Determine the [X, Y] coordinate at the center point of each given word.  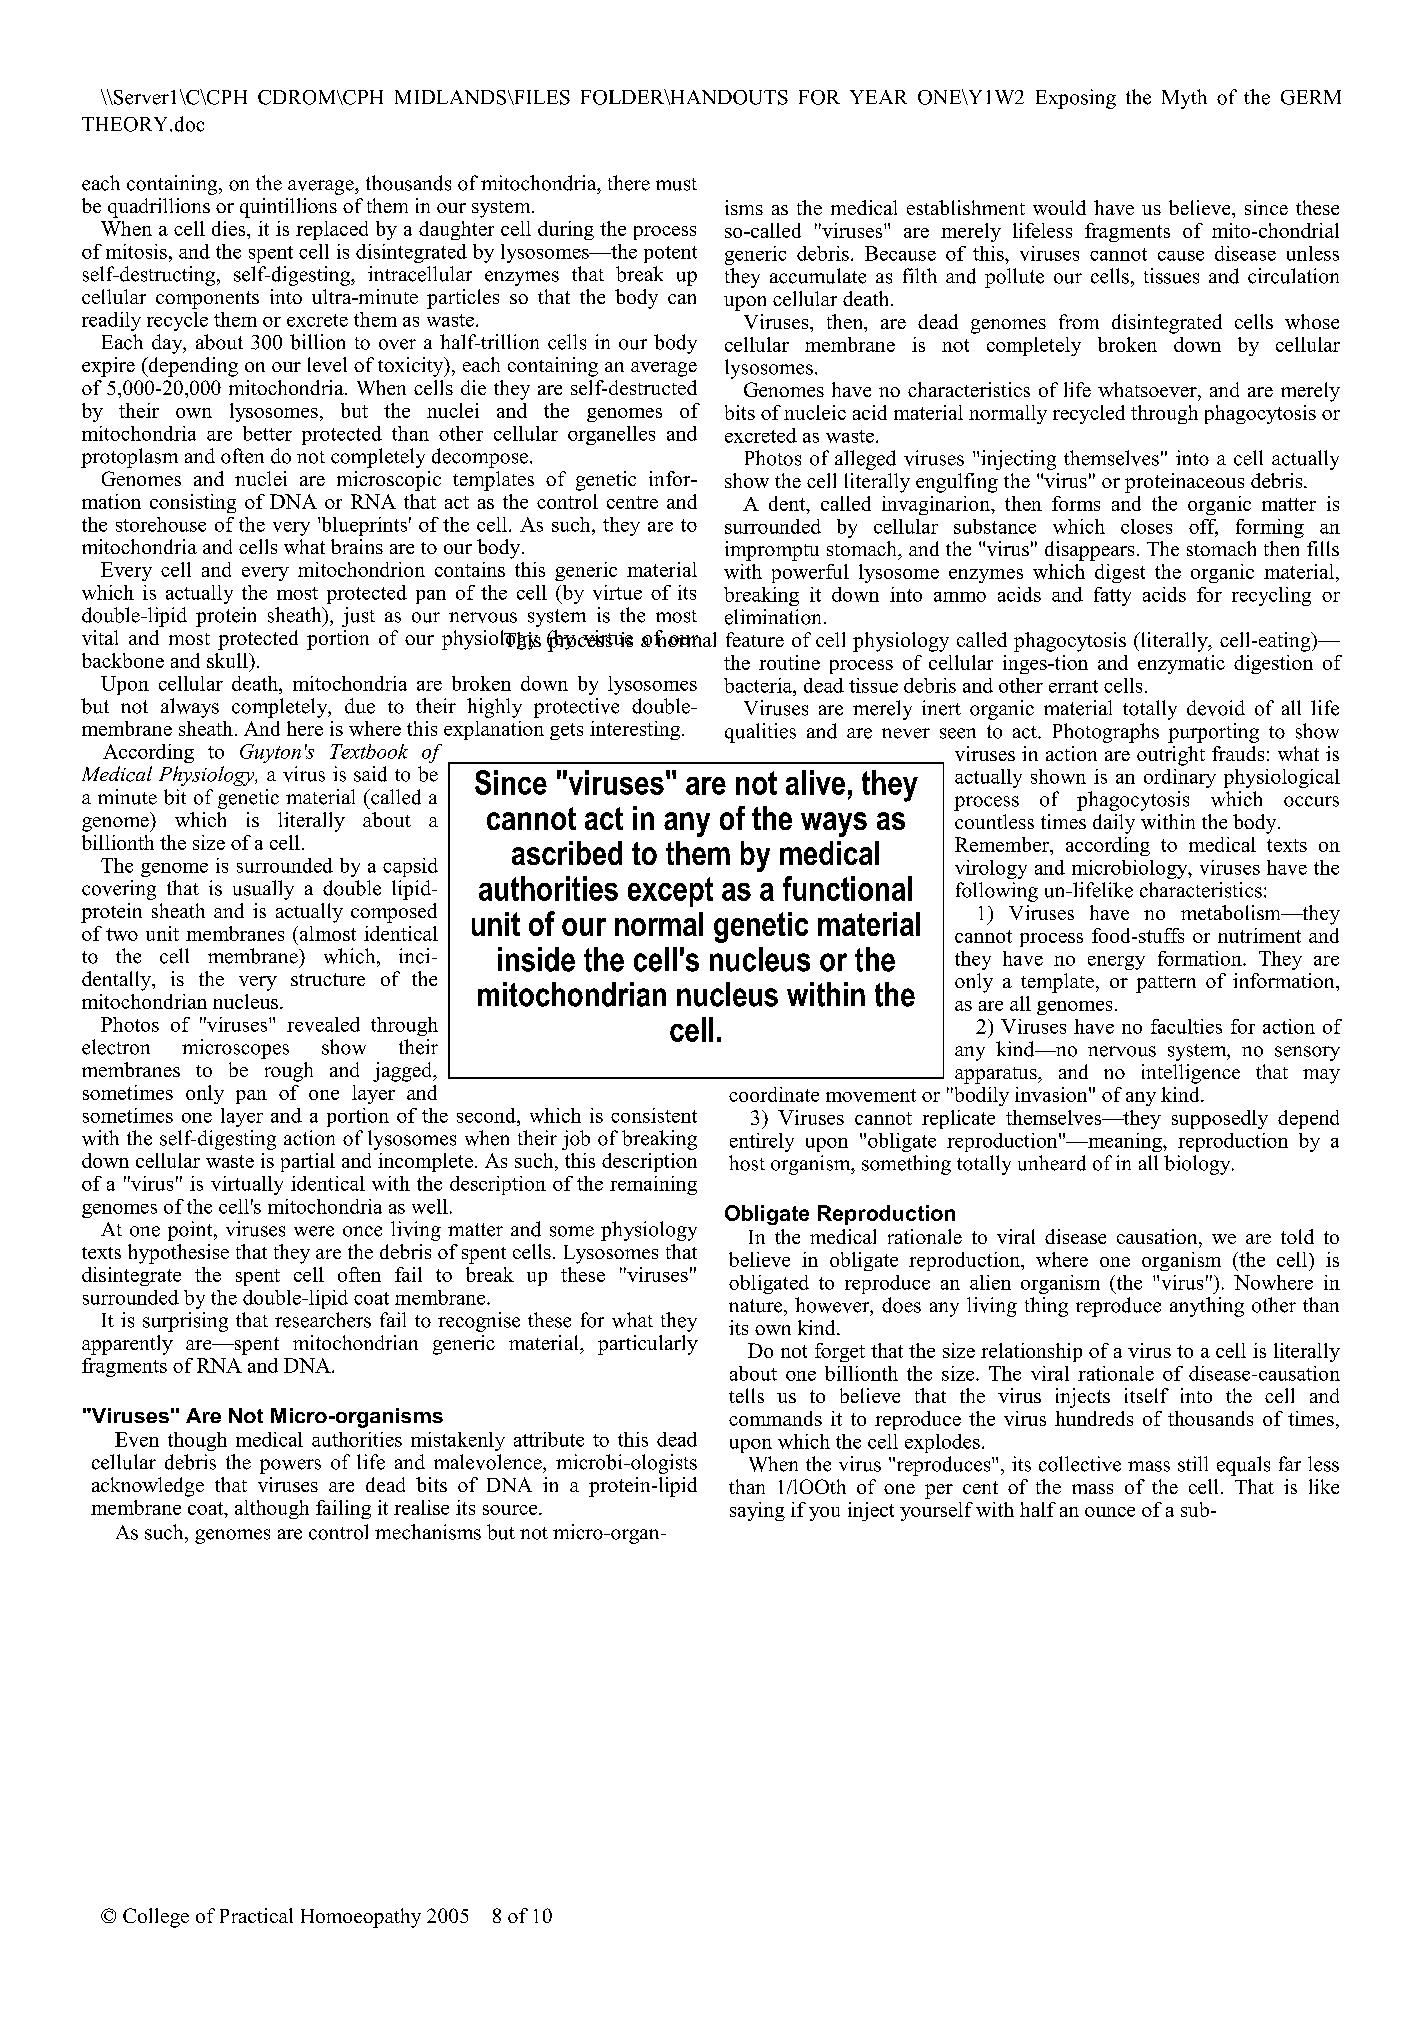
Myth [1184, 99]
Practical [256, 1915]
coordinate [774, 1094]
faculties [1186, 1026]
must [676, 184]
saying [757, 1511]
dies [230, 228]
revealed [323, 1024]
